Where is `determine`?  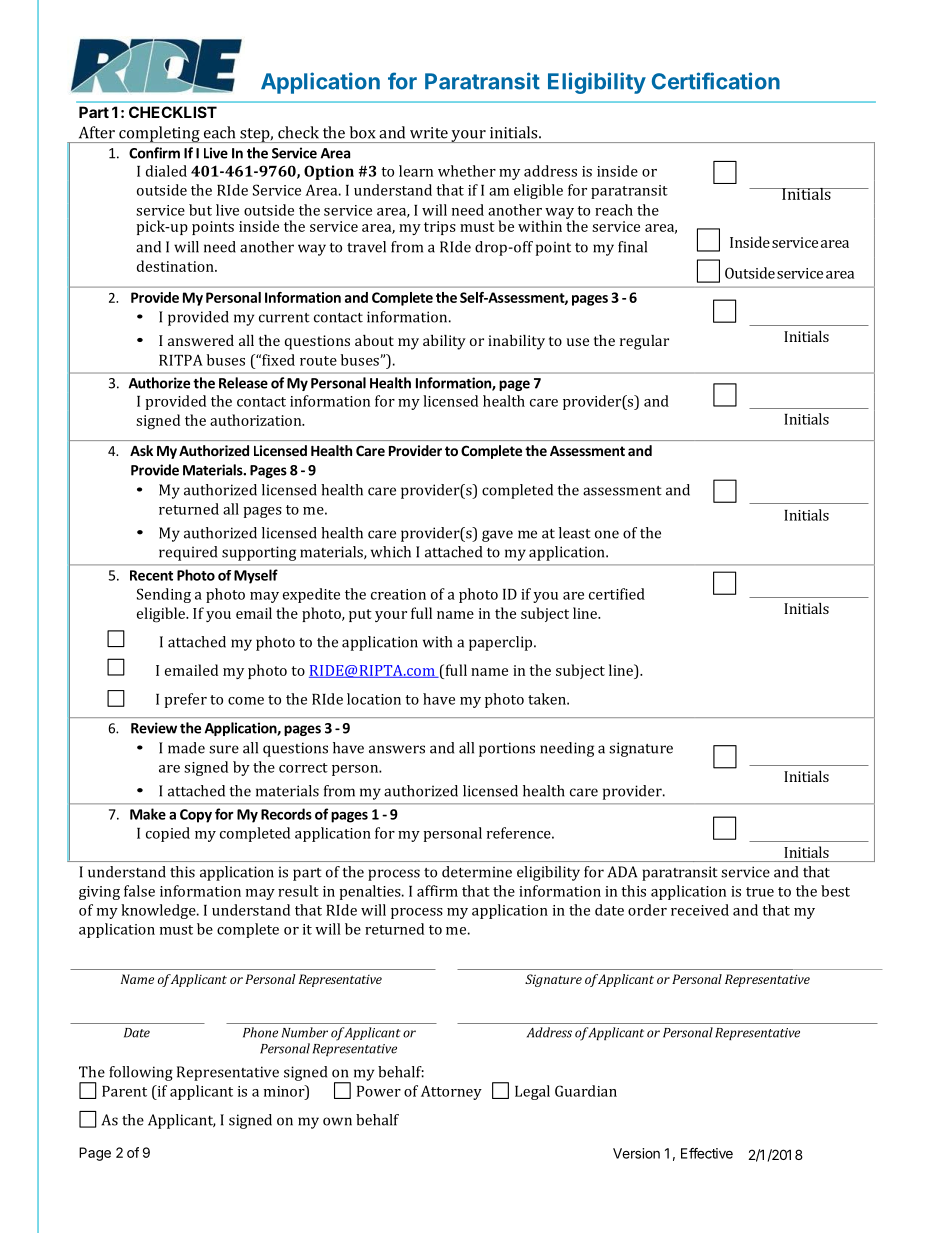 determine is located at coordinates (477, 872).
